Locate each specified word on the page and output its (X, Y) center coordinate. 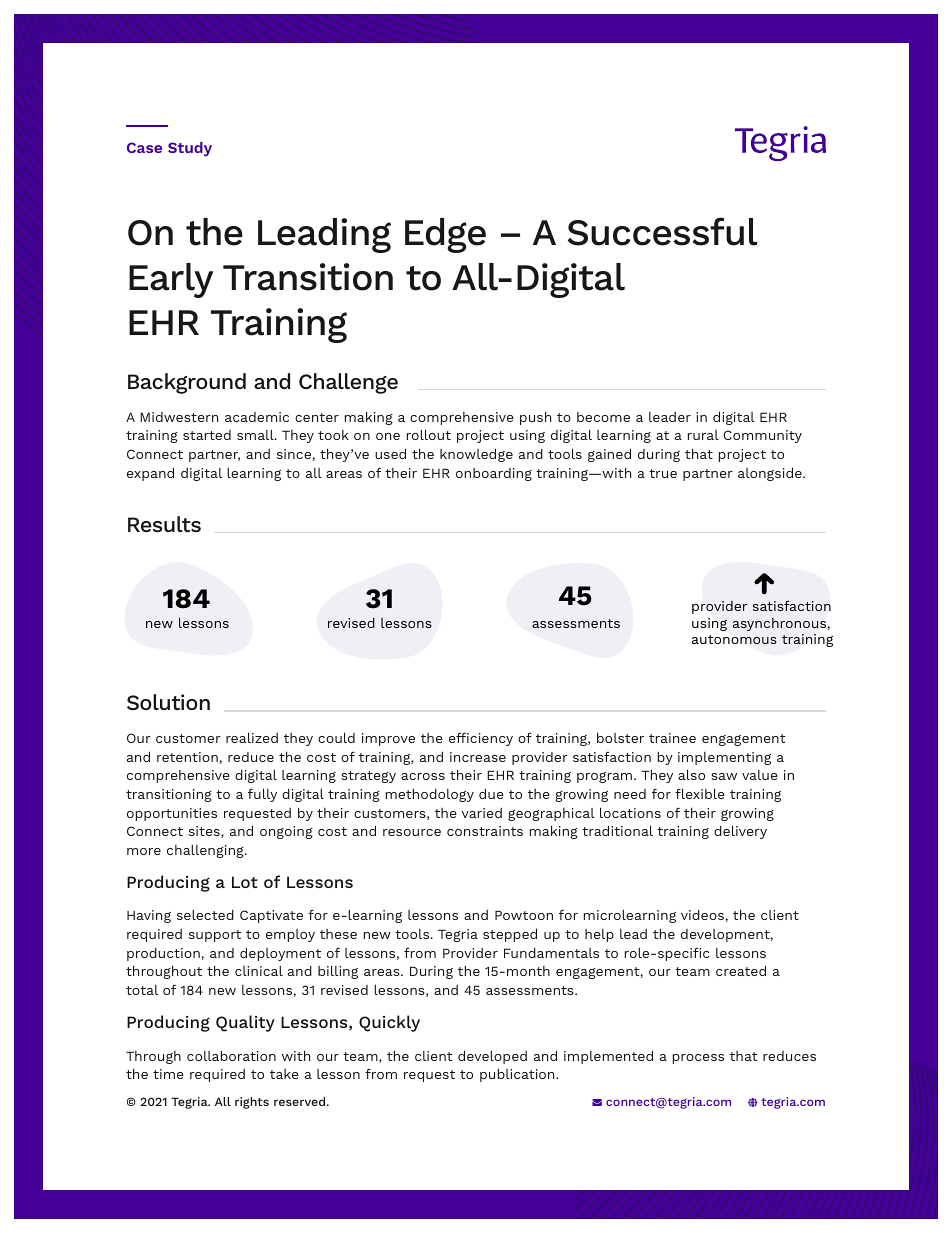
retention (187, 757)
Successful (663, 231)
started (207, 435)
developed (492, 1057)
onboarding (494, 474)
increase (478, 757)
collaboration (231, 1055)
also (691, 774)
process (698, 1059)
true (663, 473)
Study (190, 149)
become (603, 417)
